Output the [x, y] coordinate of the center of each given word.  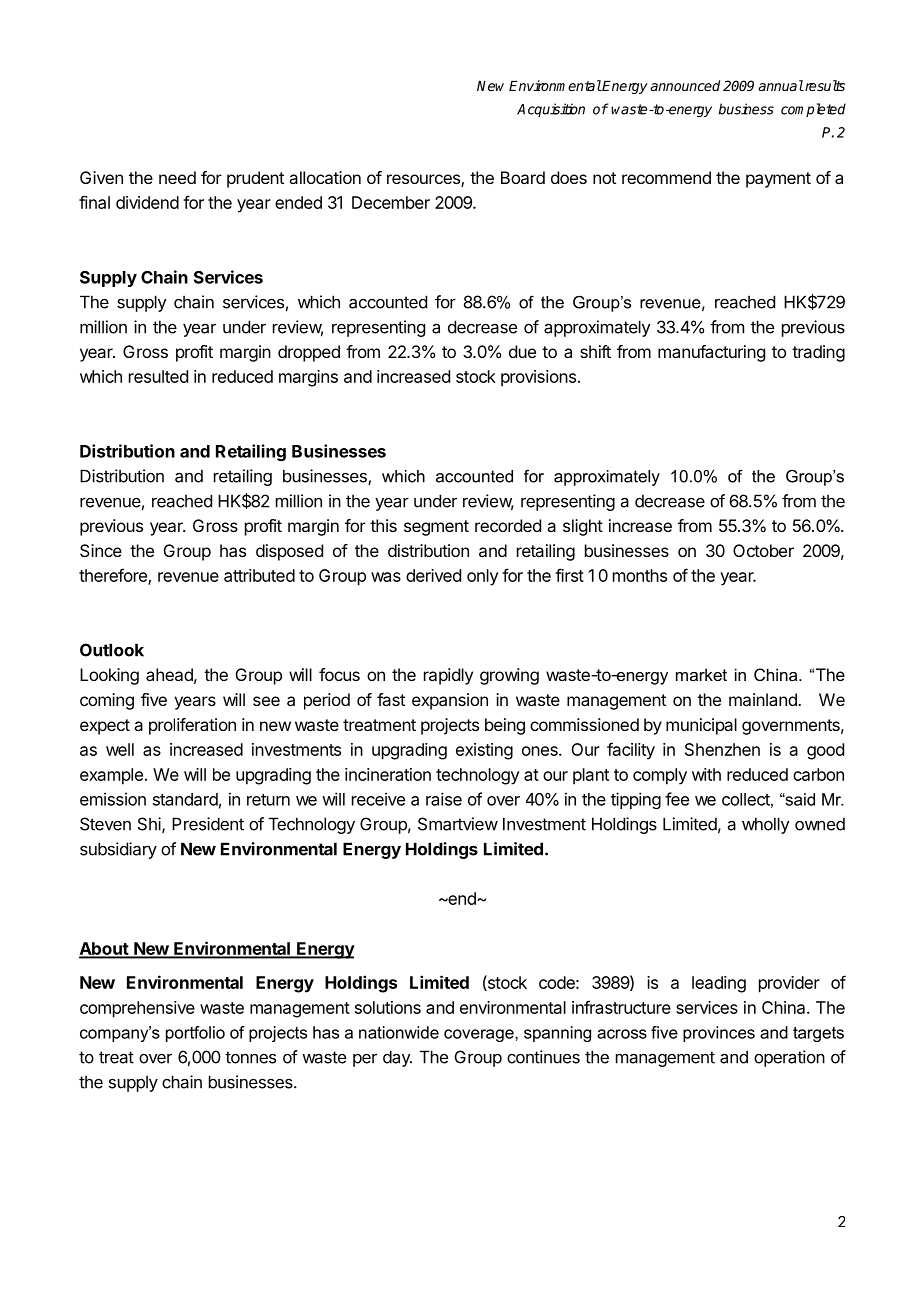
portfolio [195, 1034]
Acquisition [551, 110]
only [483, 577]
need [177, 177]
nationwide [399, 1032]
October [763, 550]
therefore [114, 576]
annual [781, 85]
